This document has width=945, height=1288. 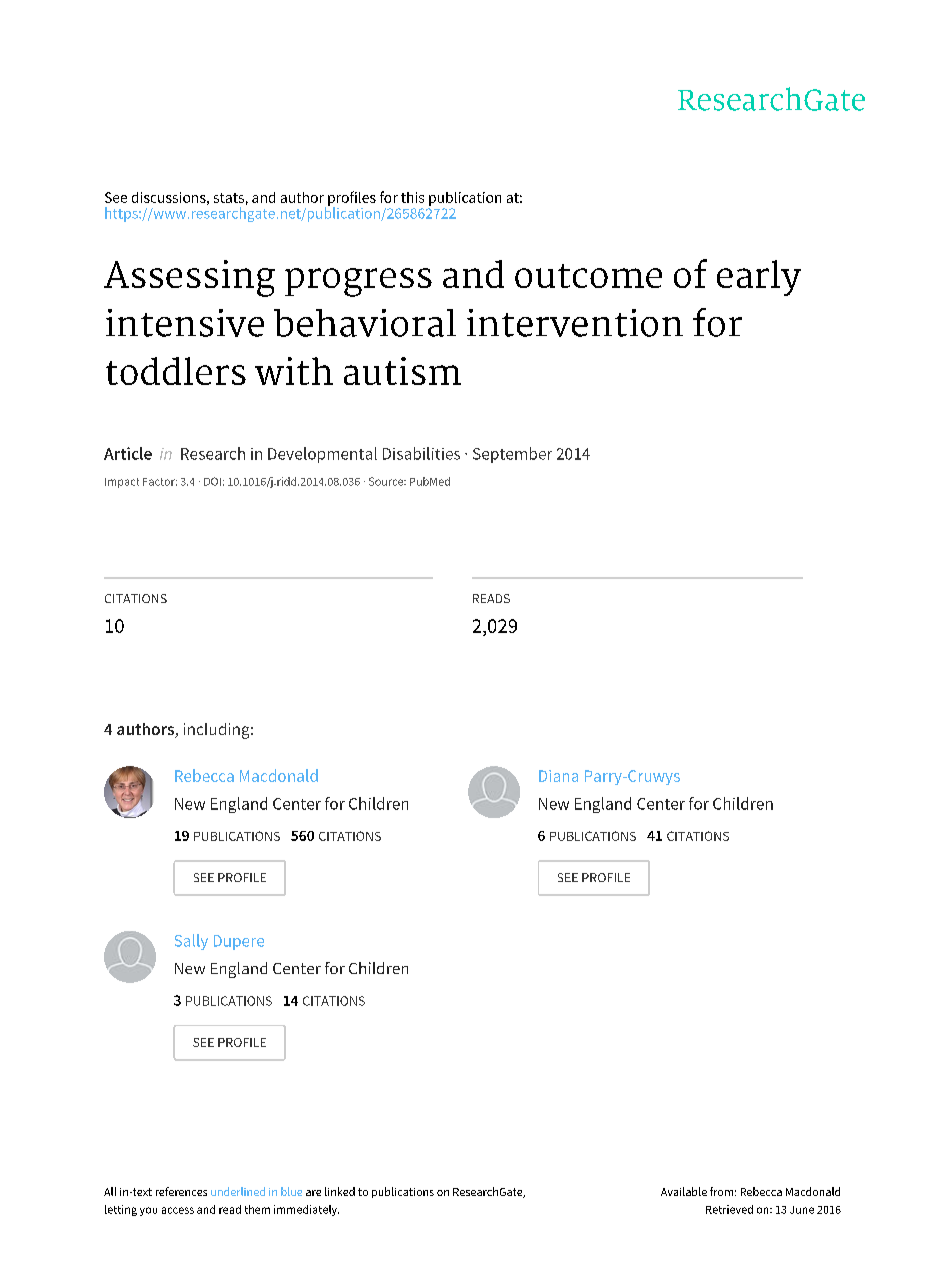 I want to click on Diana, so click(x=558, y=776).
